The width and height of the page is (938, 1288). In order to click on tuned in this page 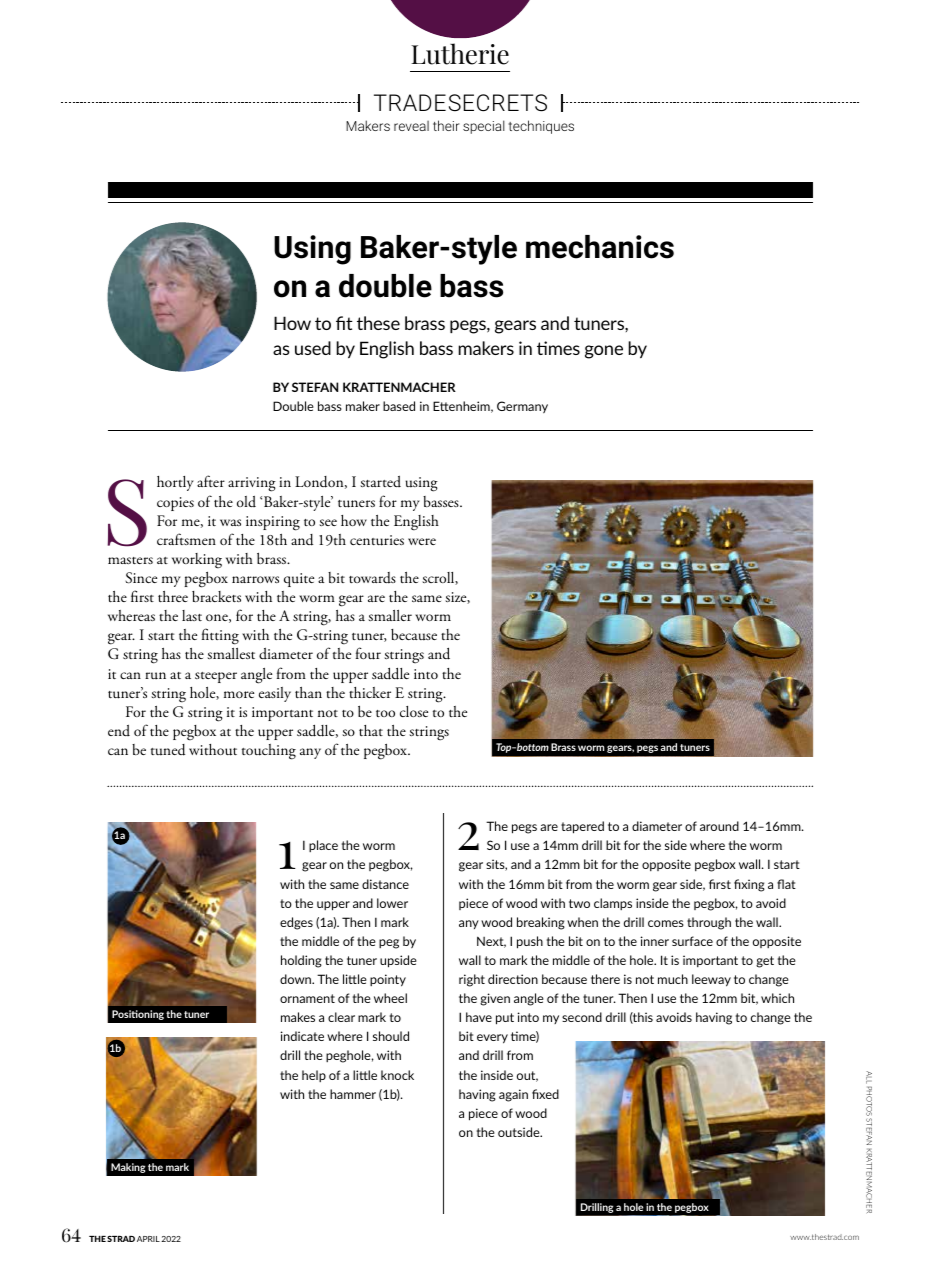, I will do `click(168, 750)`.
